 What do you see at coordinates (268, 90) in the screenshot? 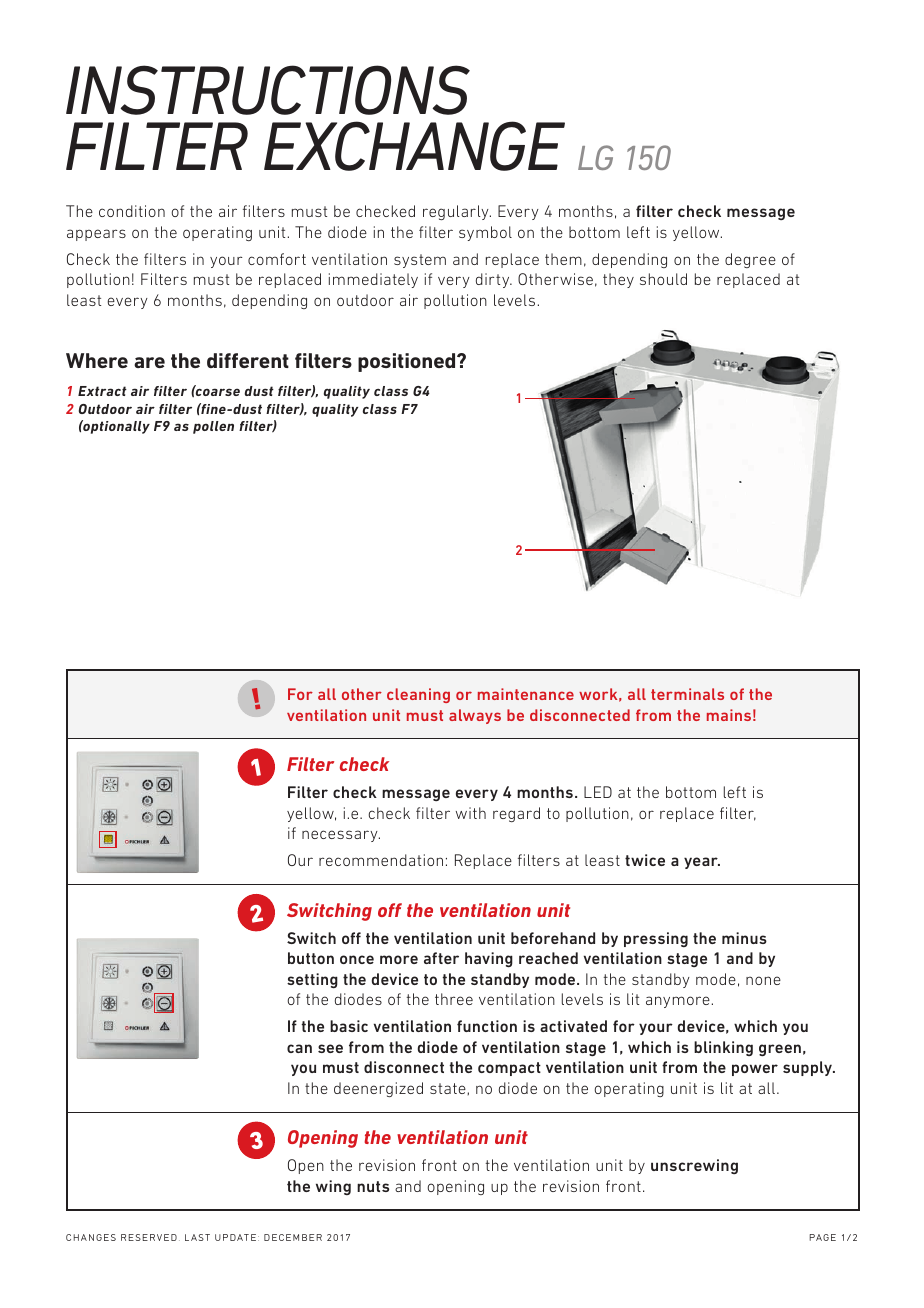
I see `INSTRUCTIONS` at bounding box center [268, 90].
